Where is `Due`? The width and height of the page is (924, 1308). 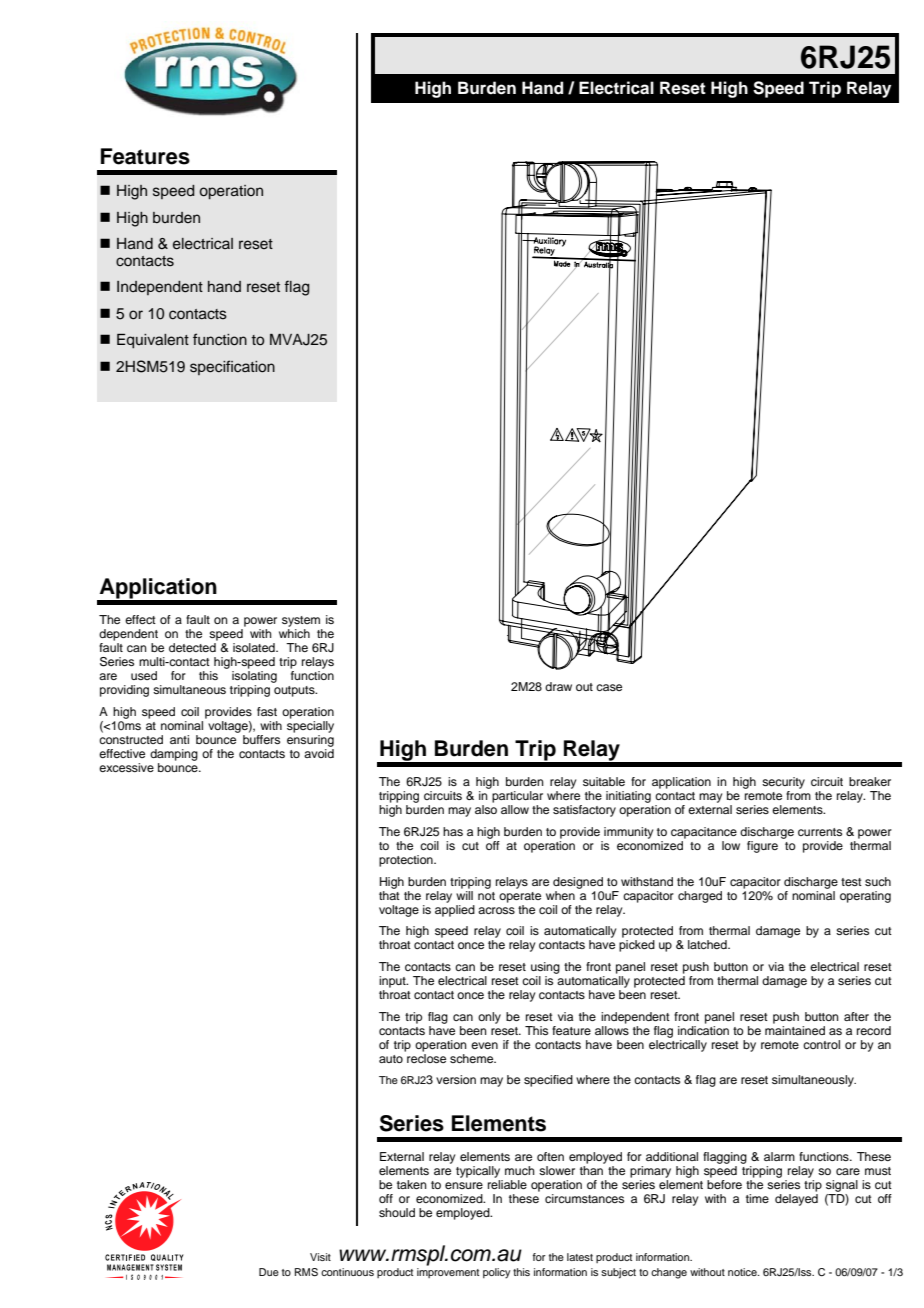 Due is located at coordinates (269, 1272).
